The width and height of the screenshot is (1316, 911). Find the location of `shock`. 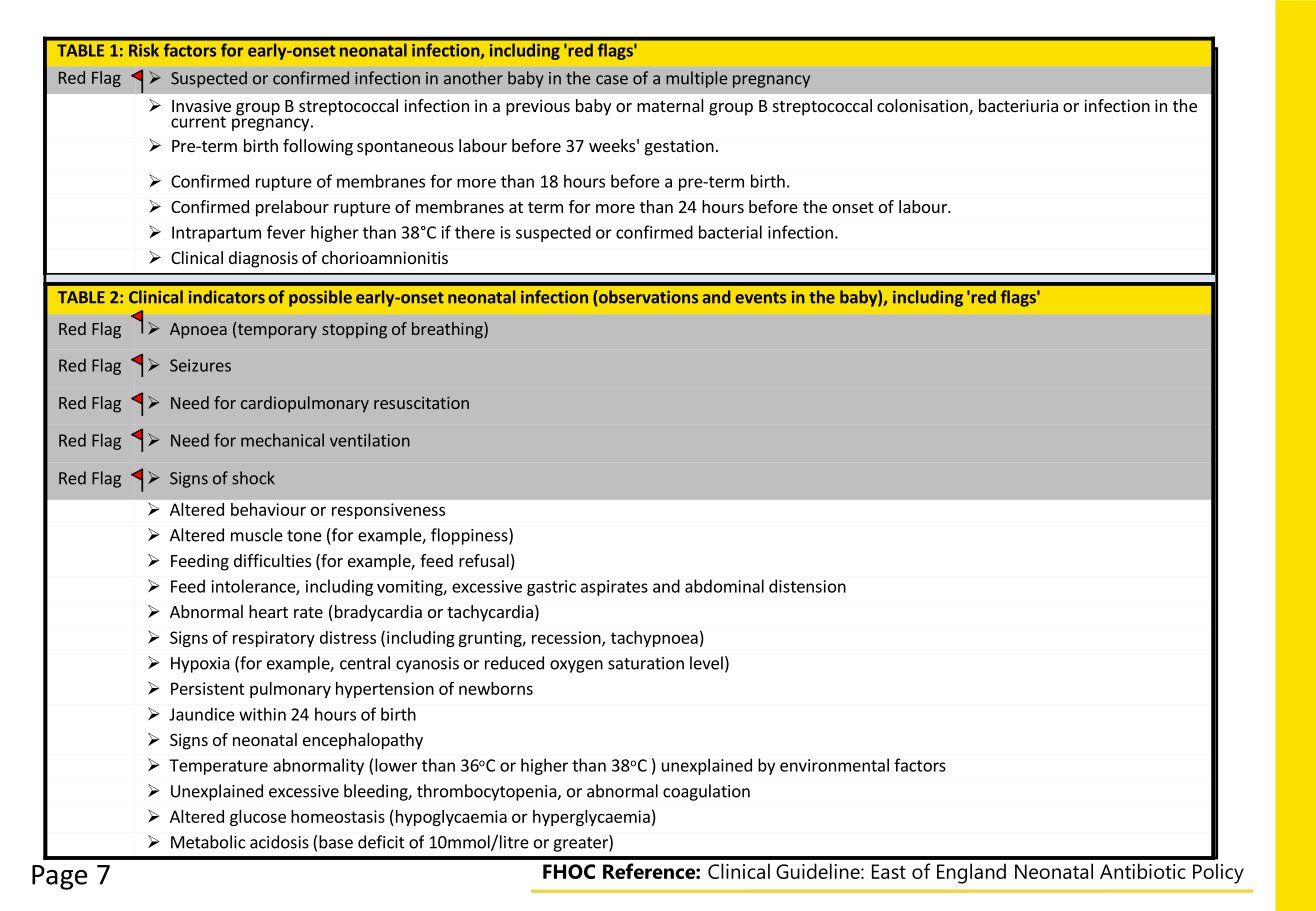

shock is located at coordinates (253, 478).
